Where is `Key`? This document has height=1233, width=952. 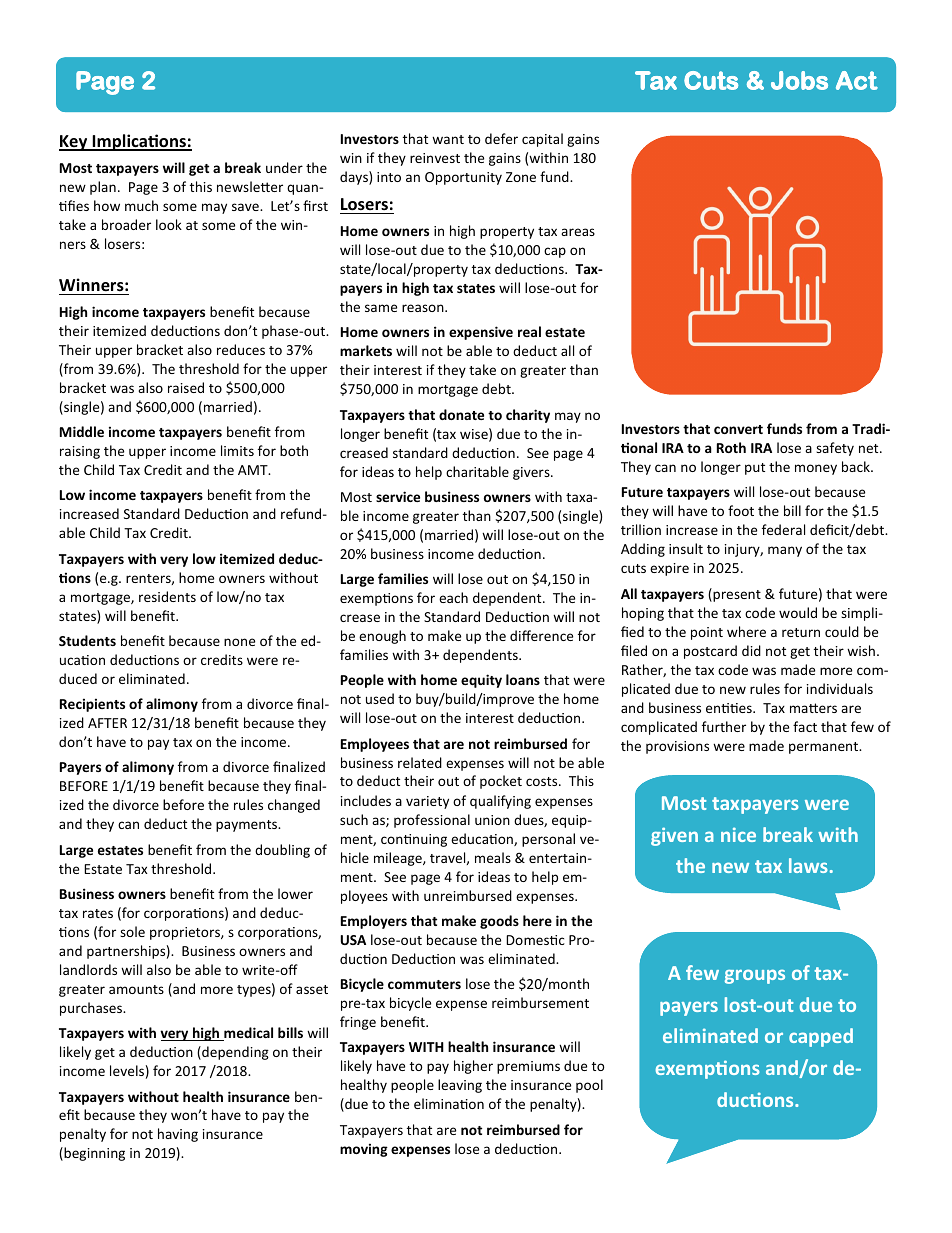 Key is located at coordinates (74, 143).
